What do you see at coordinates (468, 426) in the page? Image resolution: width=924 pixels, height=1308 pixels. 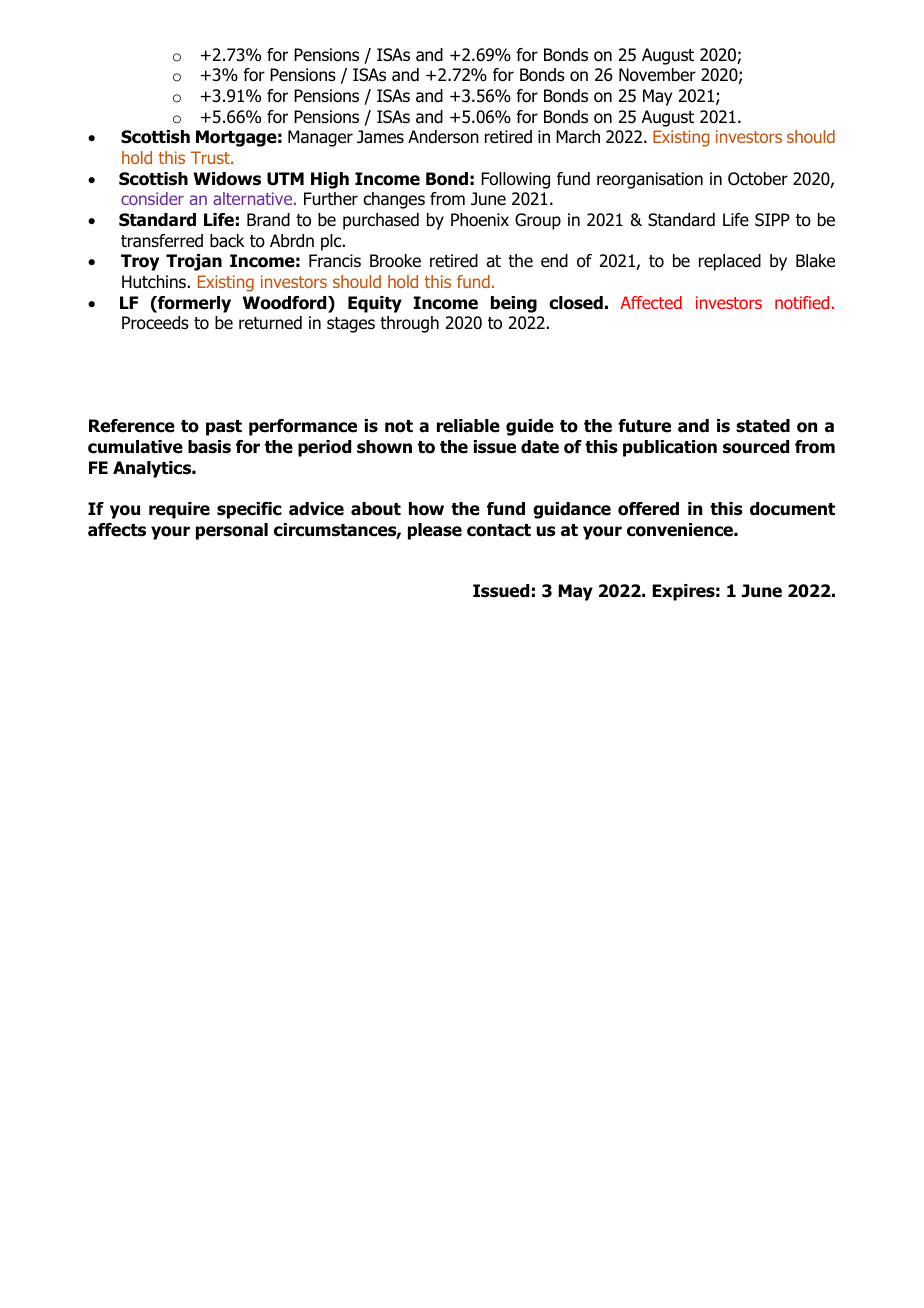 I see `reliable` at bounding box center [468, 426].
